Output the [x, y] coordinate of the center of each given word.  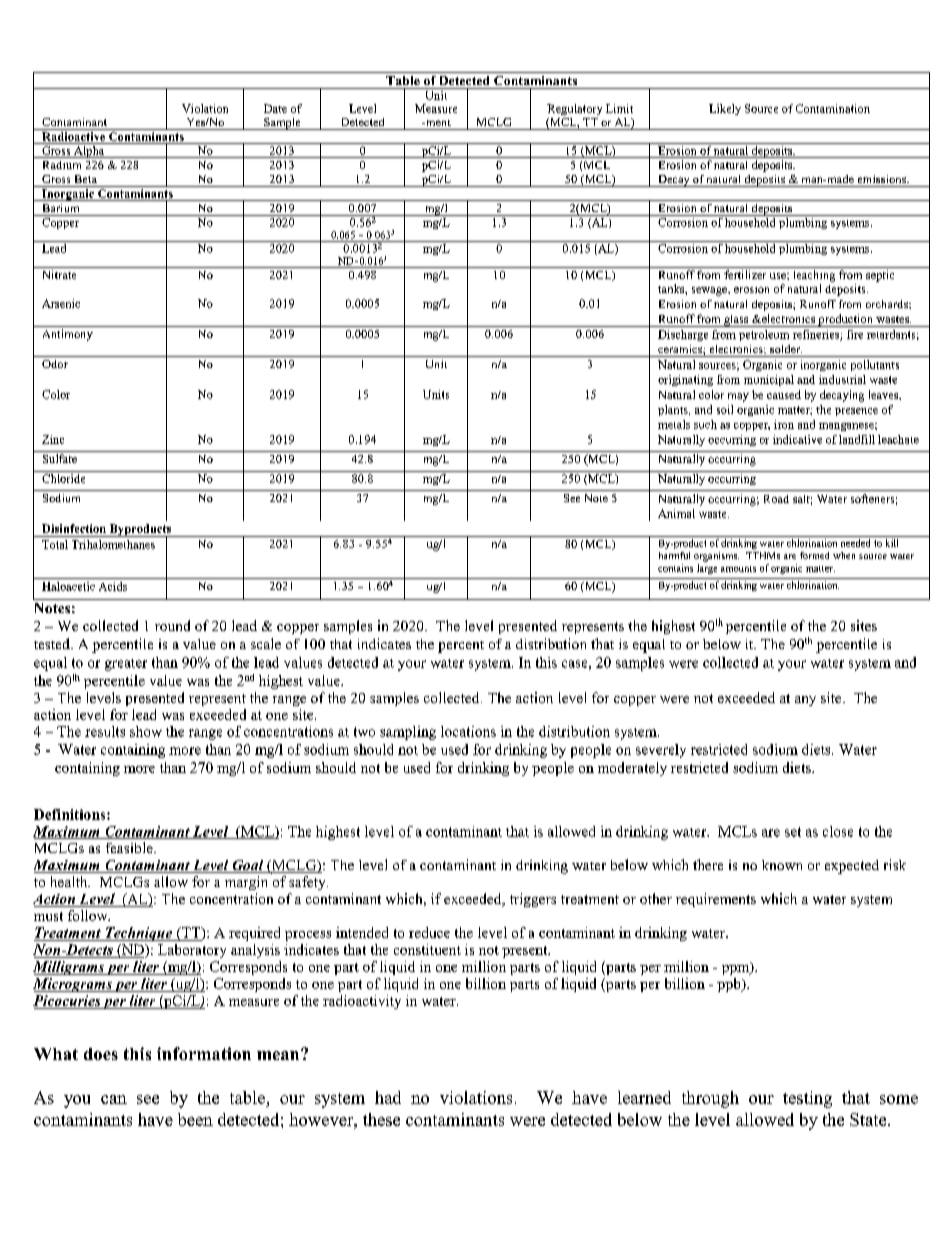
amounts [738, 569]
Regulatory [574, 109]
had [388, 1097]
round [172, 625]
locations [468, 731]
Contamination [833, 108]
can [114, 1099]
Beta [86, 179]
